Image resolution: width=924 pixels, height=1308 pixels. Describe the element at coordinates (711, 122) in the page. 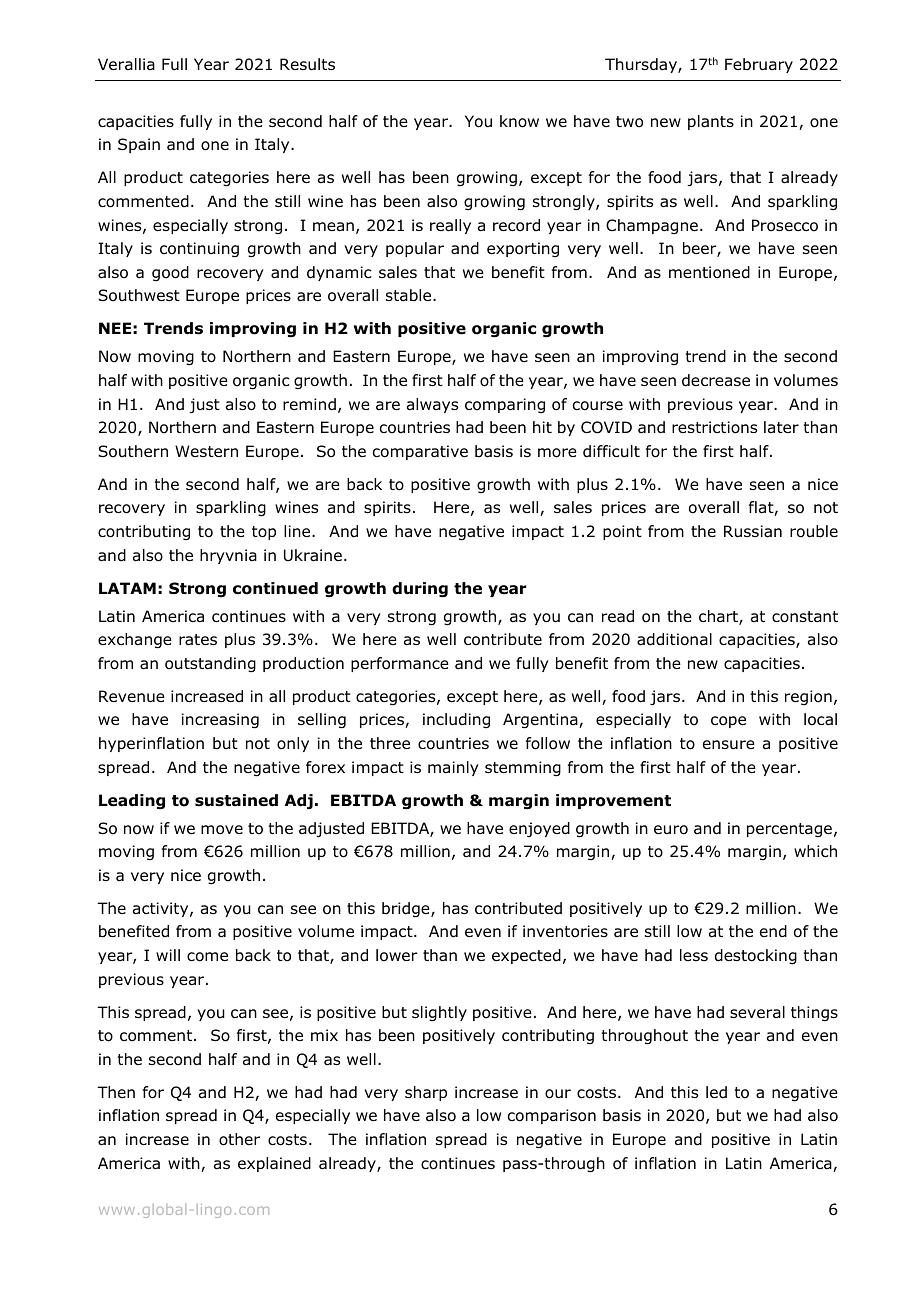

I see `plants` at that location.
